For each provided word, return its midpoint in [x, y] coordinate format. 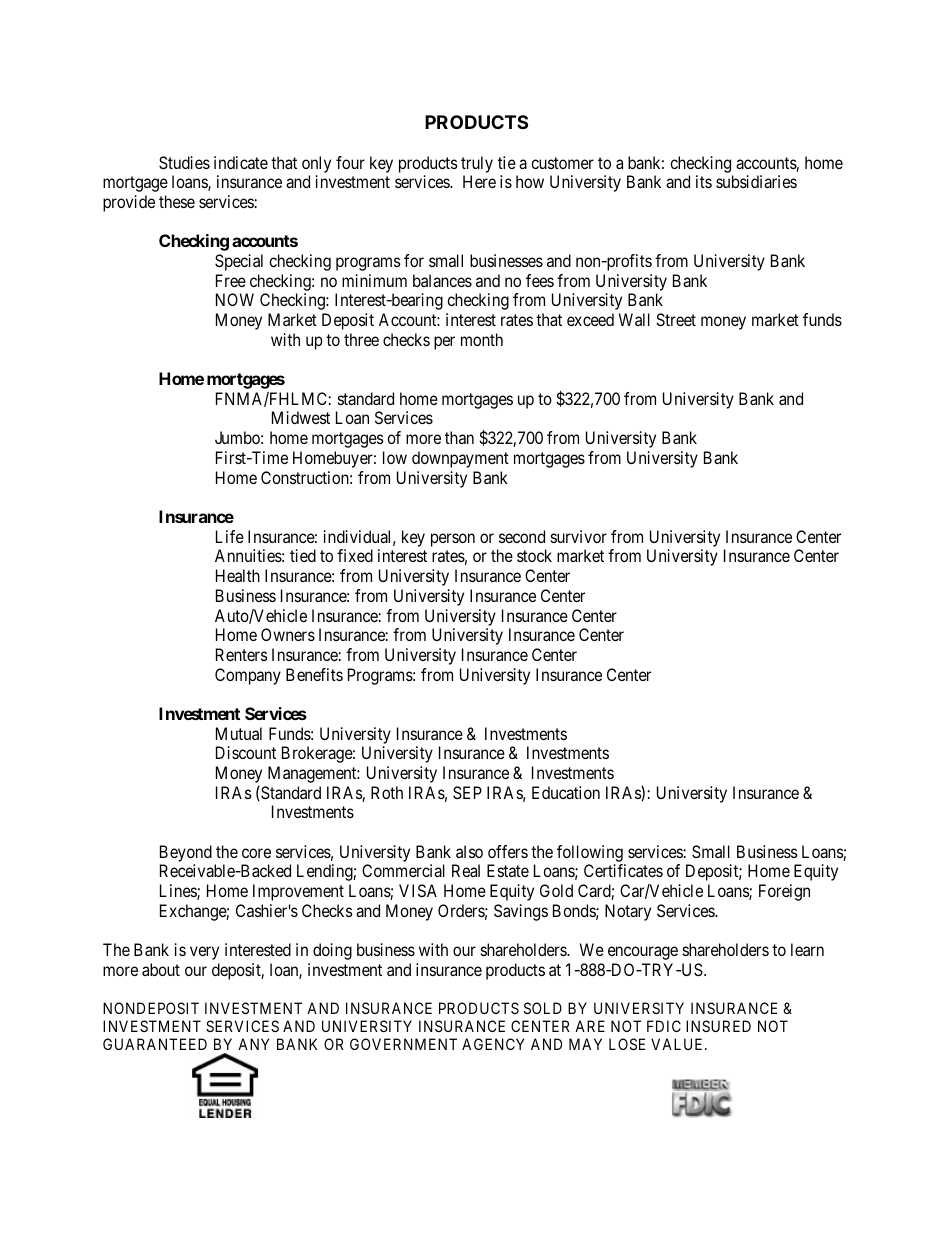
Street [676, 319]
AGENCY [493, 1044]
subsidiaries [756, 181]
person [453, 540]
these [177, 201]
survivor [579, 536]
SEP [467, 792]
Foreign [784, 892]
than [459, 437]
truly [477, 164]
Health [238, 575]
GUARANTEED [155, 1044]
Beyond [186, 853]
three [361, 339]
